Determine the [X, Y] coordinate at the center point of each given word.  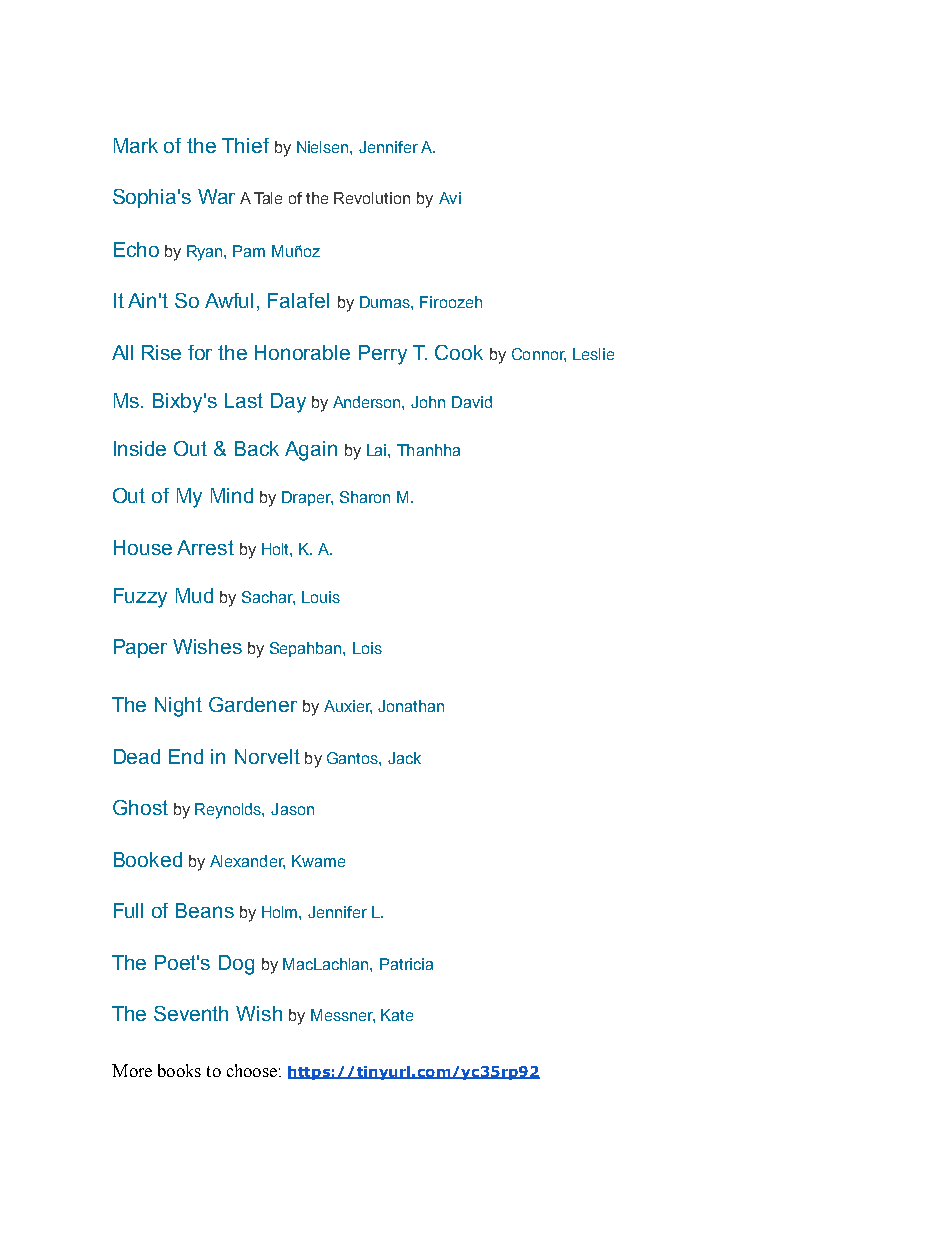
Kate [397, 1015]
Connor [539, 355]
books [179, 1070]
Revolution [372, 198]
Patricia [406, 964]
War [216, 196]
